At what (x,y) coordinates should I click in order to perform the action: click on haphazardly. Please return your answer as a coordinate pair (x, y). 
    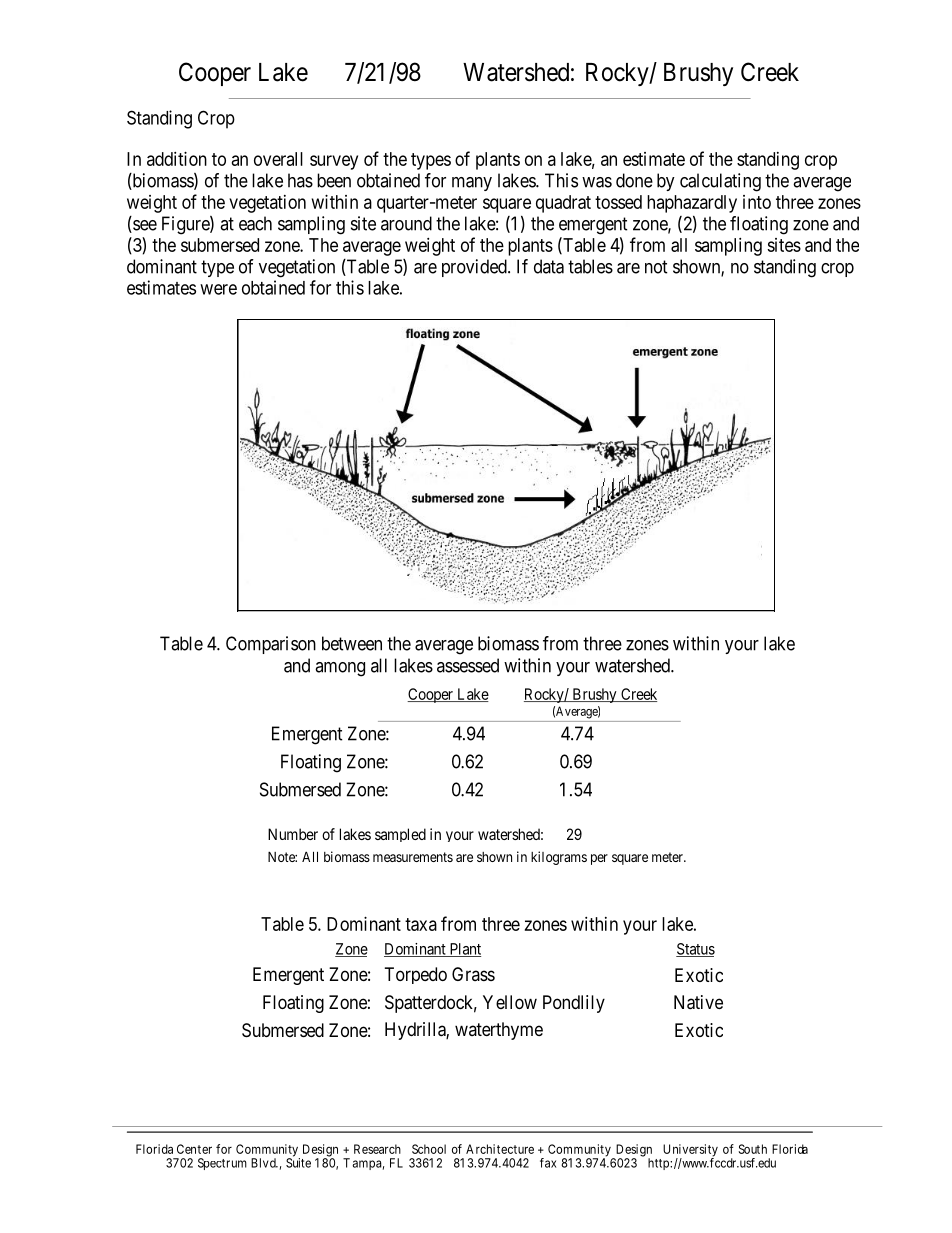
    Looking at the image, I should click on (692, 204).
